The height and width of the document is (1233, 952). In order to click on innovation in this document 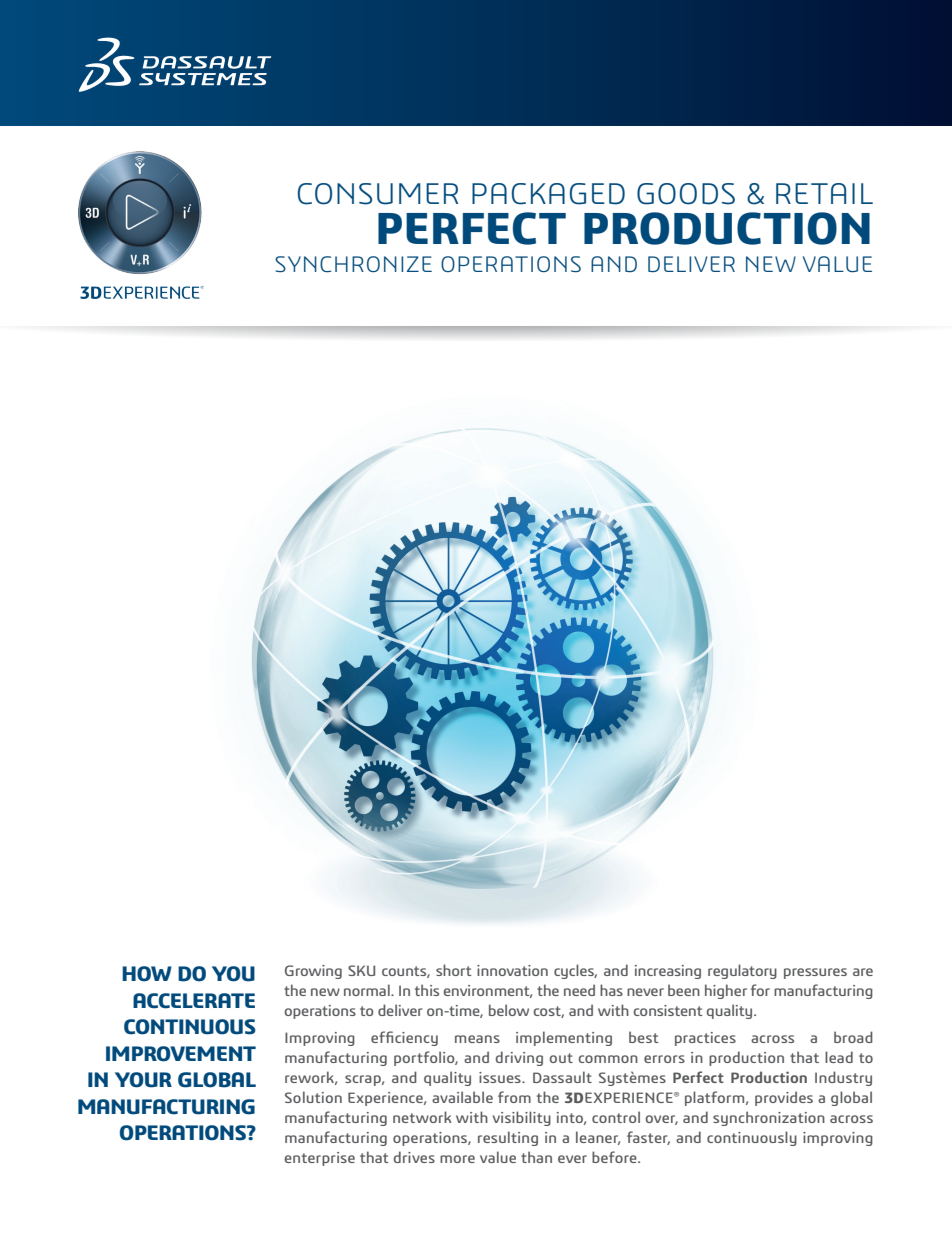, I will do `click(512, 970)`.
